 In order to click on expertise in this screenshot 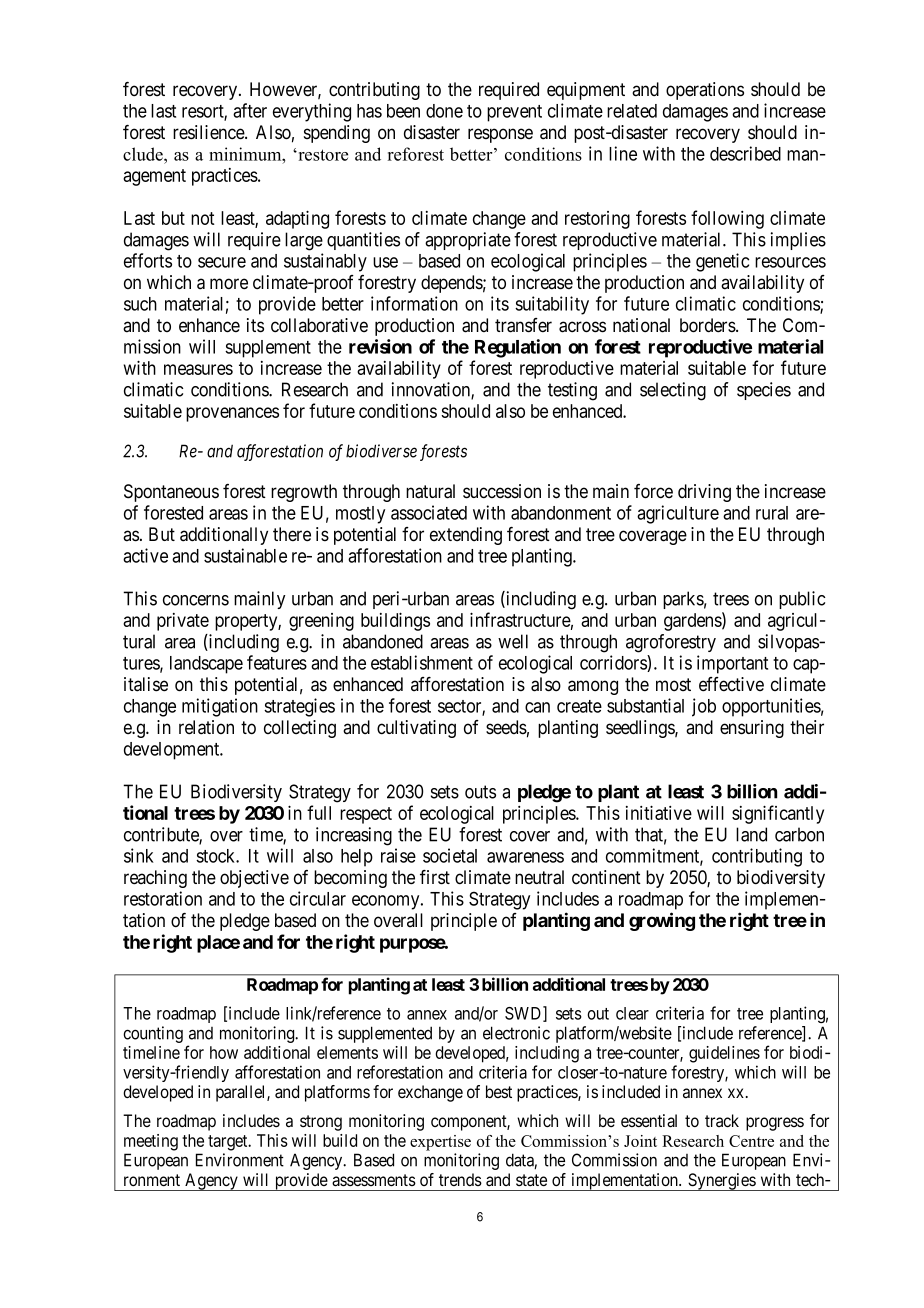, I will do `click(440, 1143)`.
